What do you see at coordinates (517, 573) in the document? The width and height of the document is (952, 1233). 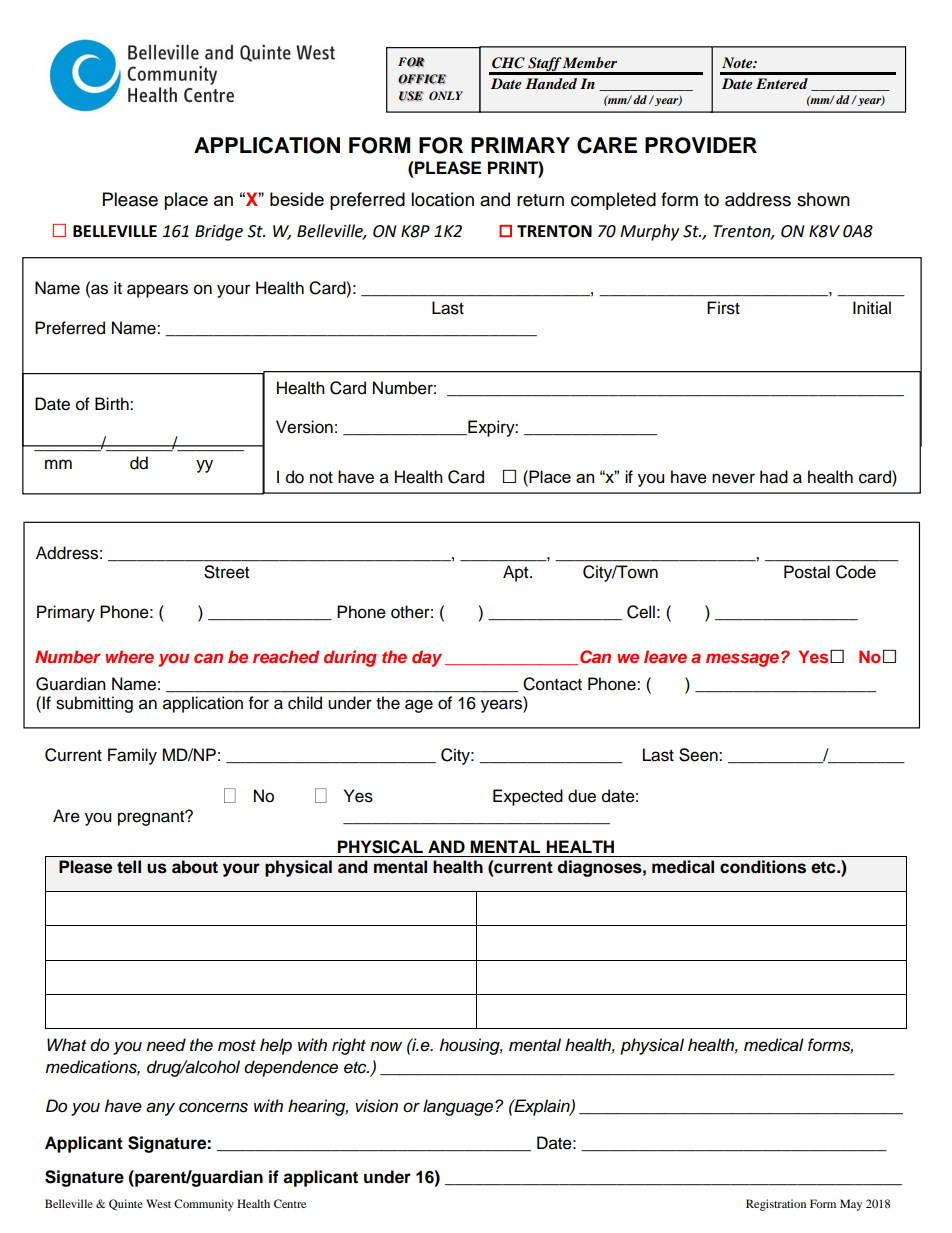 I see `Apt` at bounding box center [517, 573].
